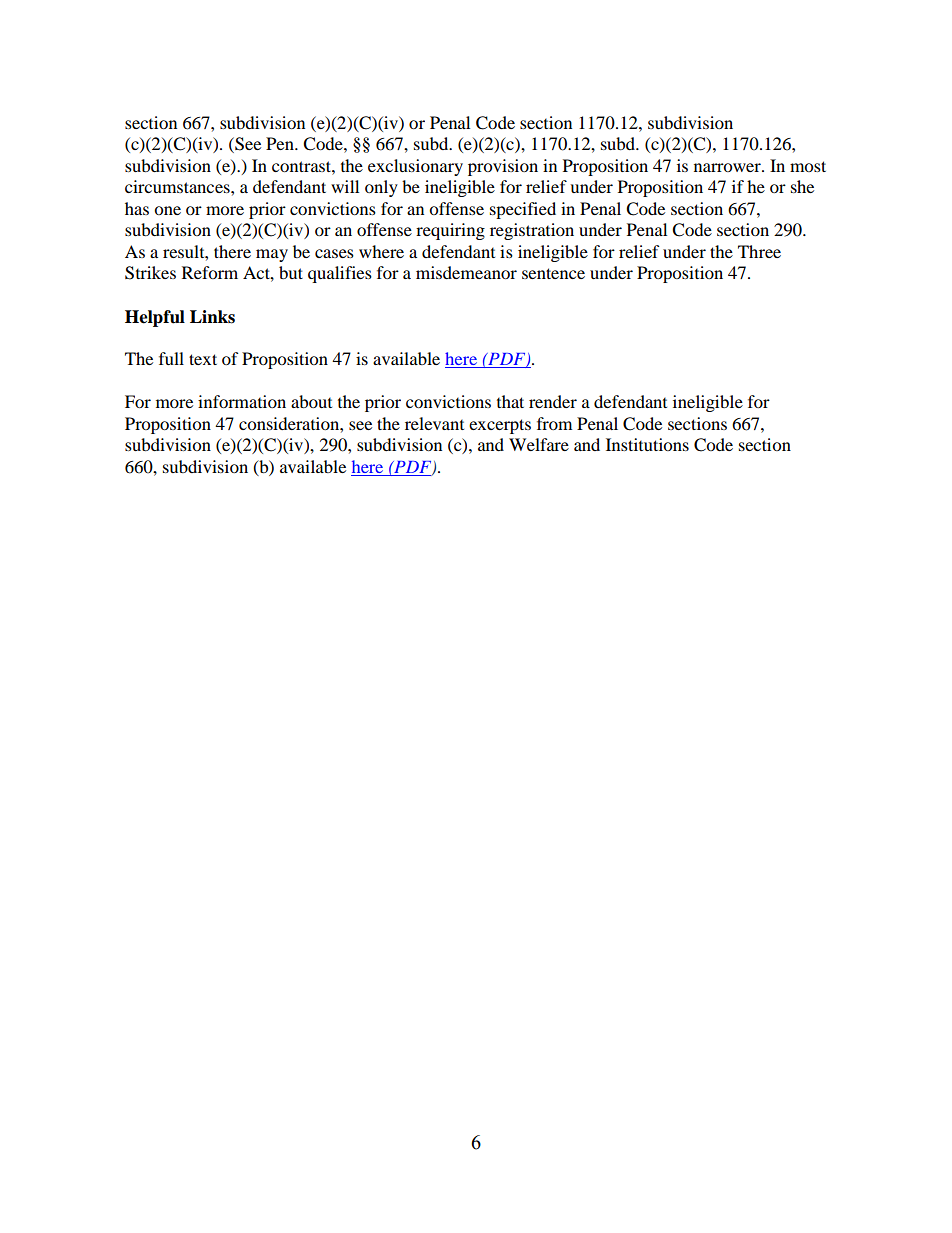  Describe the element at coordinates (759, 251) in the screenshot. I see `Three` at that location.
